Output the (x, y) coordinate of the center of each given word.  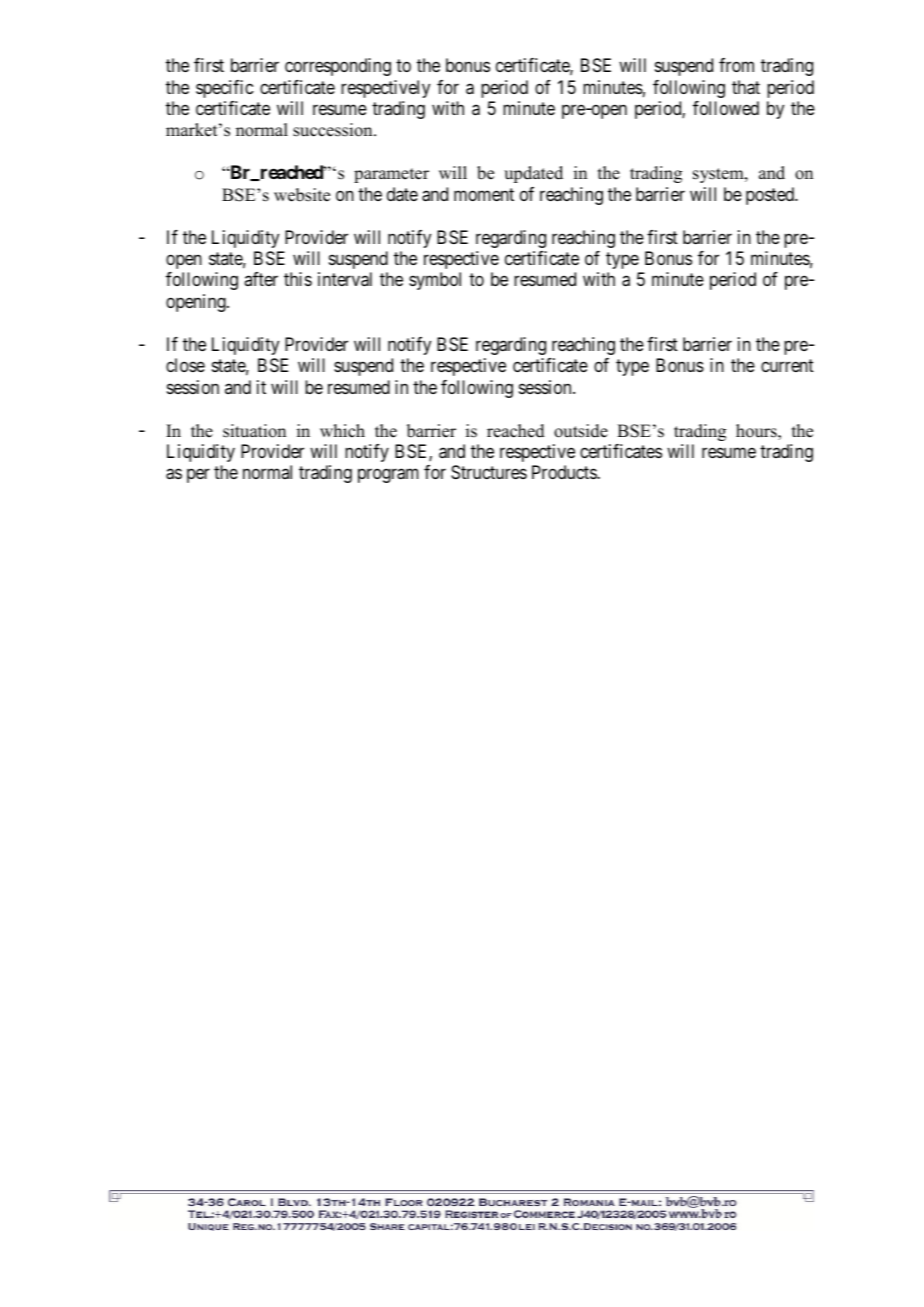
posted (771, 196)
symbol (435, 281)
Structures (489, 472)
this (298, 279)
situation (254, 431)
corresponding (338, 67)
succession (334, 130)
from (736, 65)
